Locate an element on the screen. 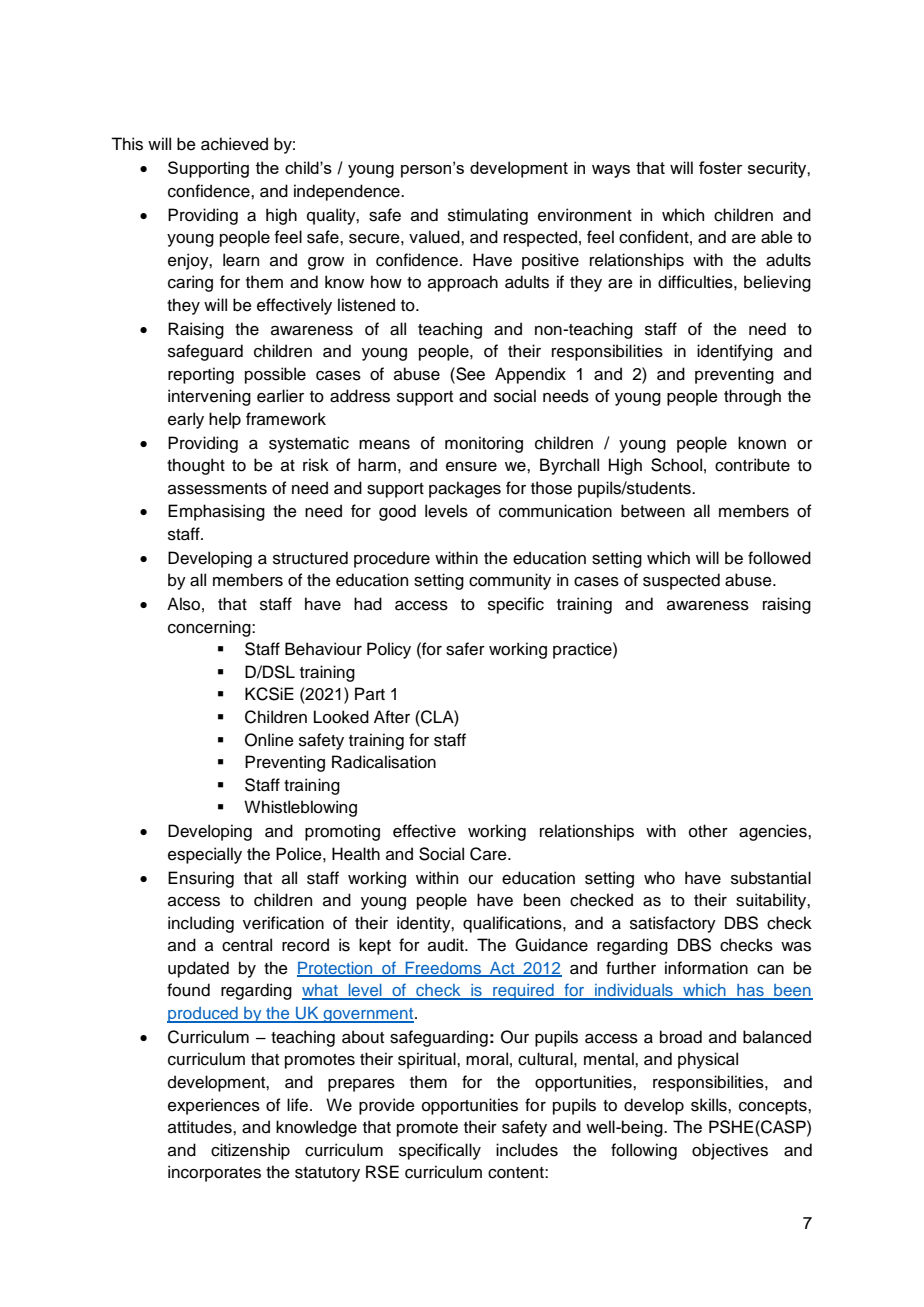 The image size is (924, 1307). foster is located at coordinates (720, 167).
